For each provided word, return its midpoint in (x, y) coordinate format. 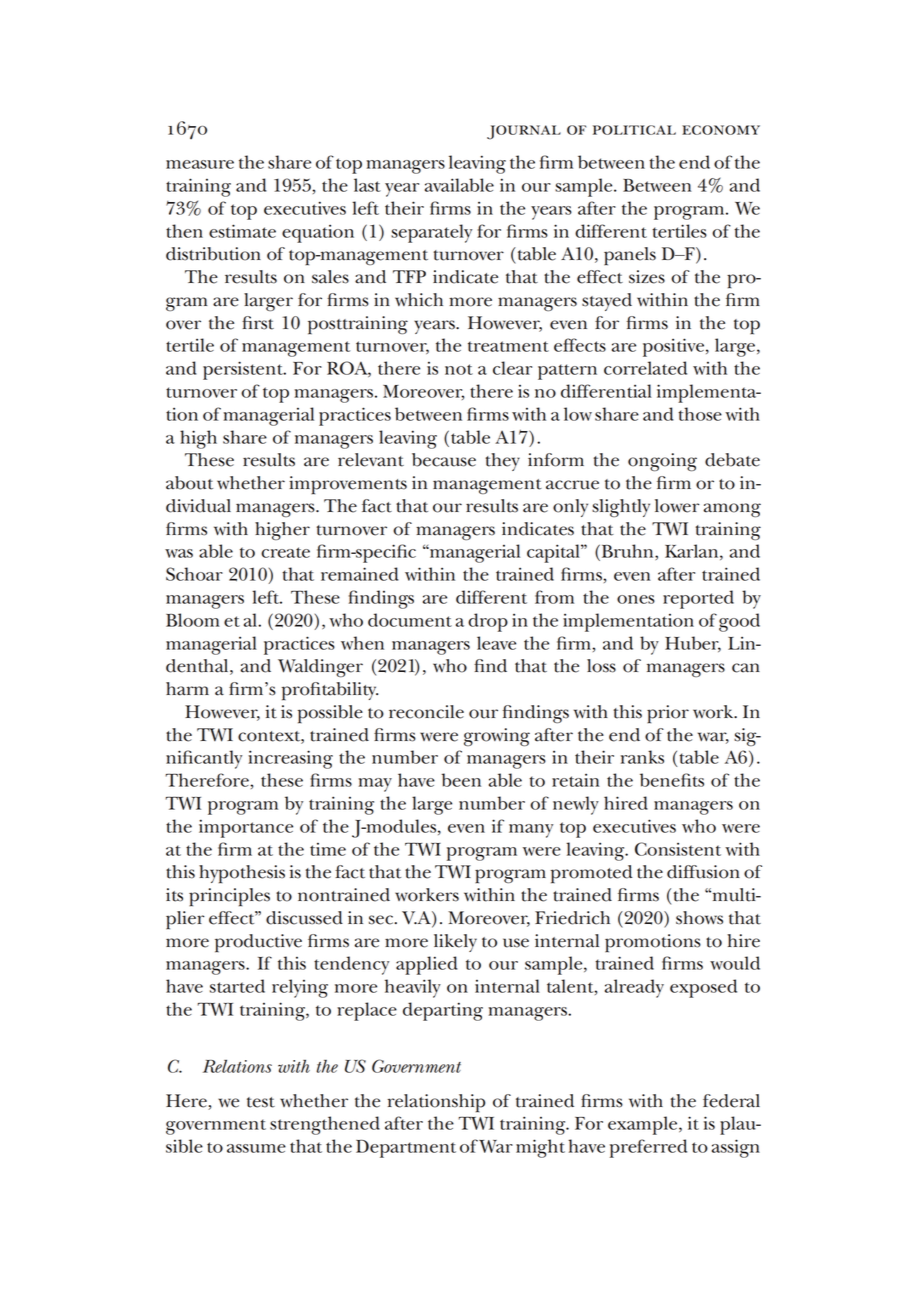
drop (488, 622)
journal (524, 132)
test (261, 1102)
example (644, 1125)
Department (406, 1149)
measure (200, 164)
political (634, 130)
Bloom (193, 620)
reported (698, 599)
